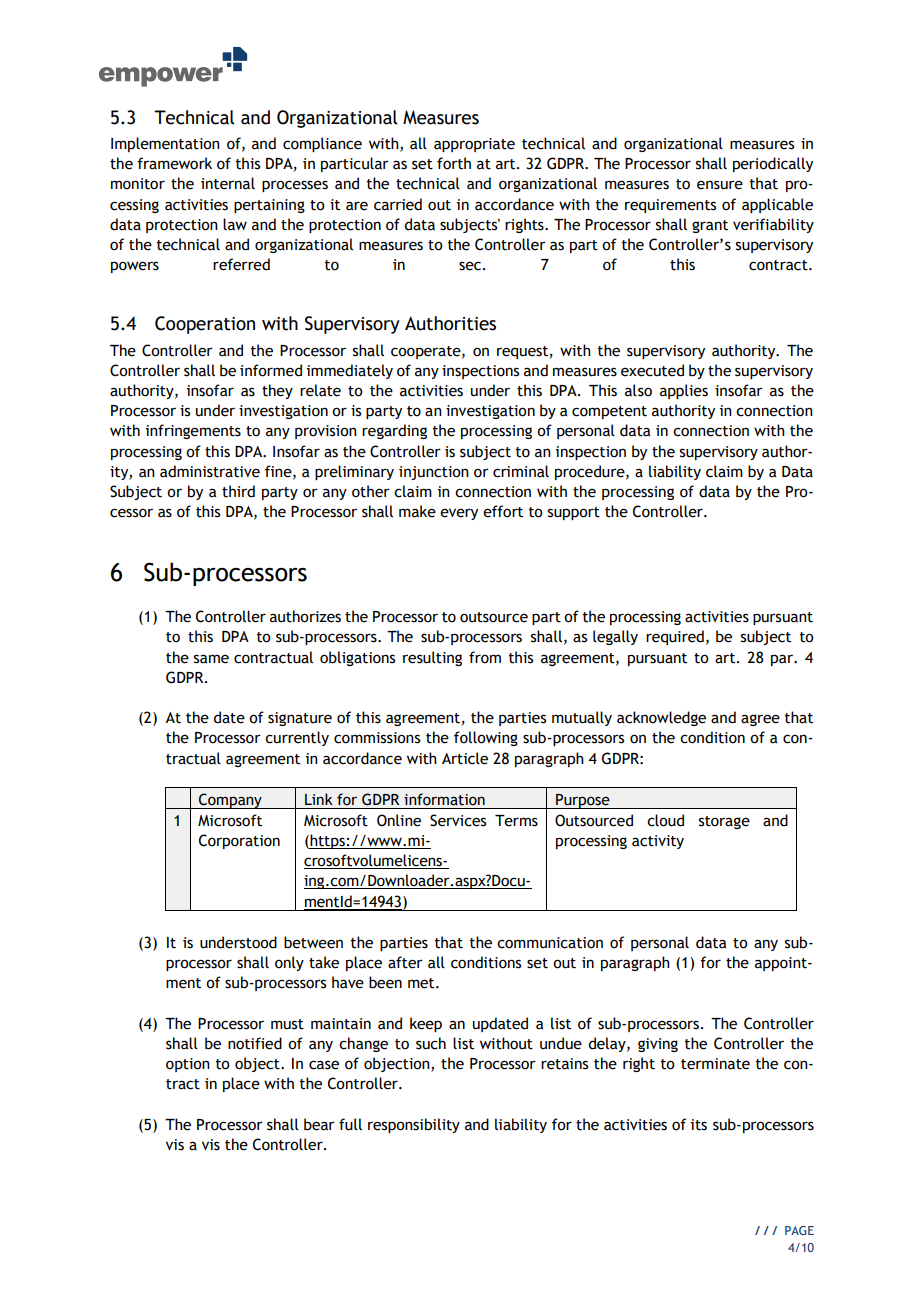 The width and height of the document is (924, 1308). What do you see at coordinates (319, 1124) in the document?
I see `bear` at bounding box center [319, 1124].
